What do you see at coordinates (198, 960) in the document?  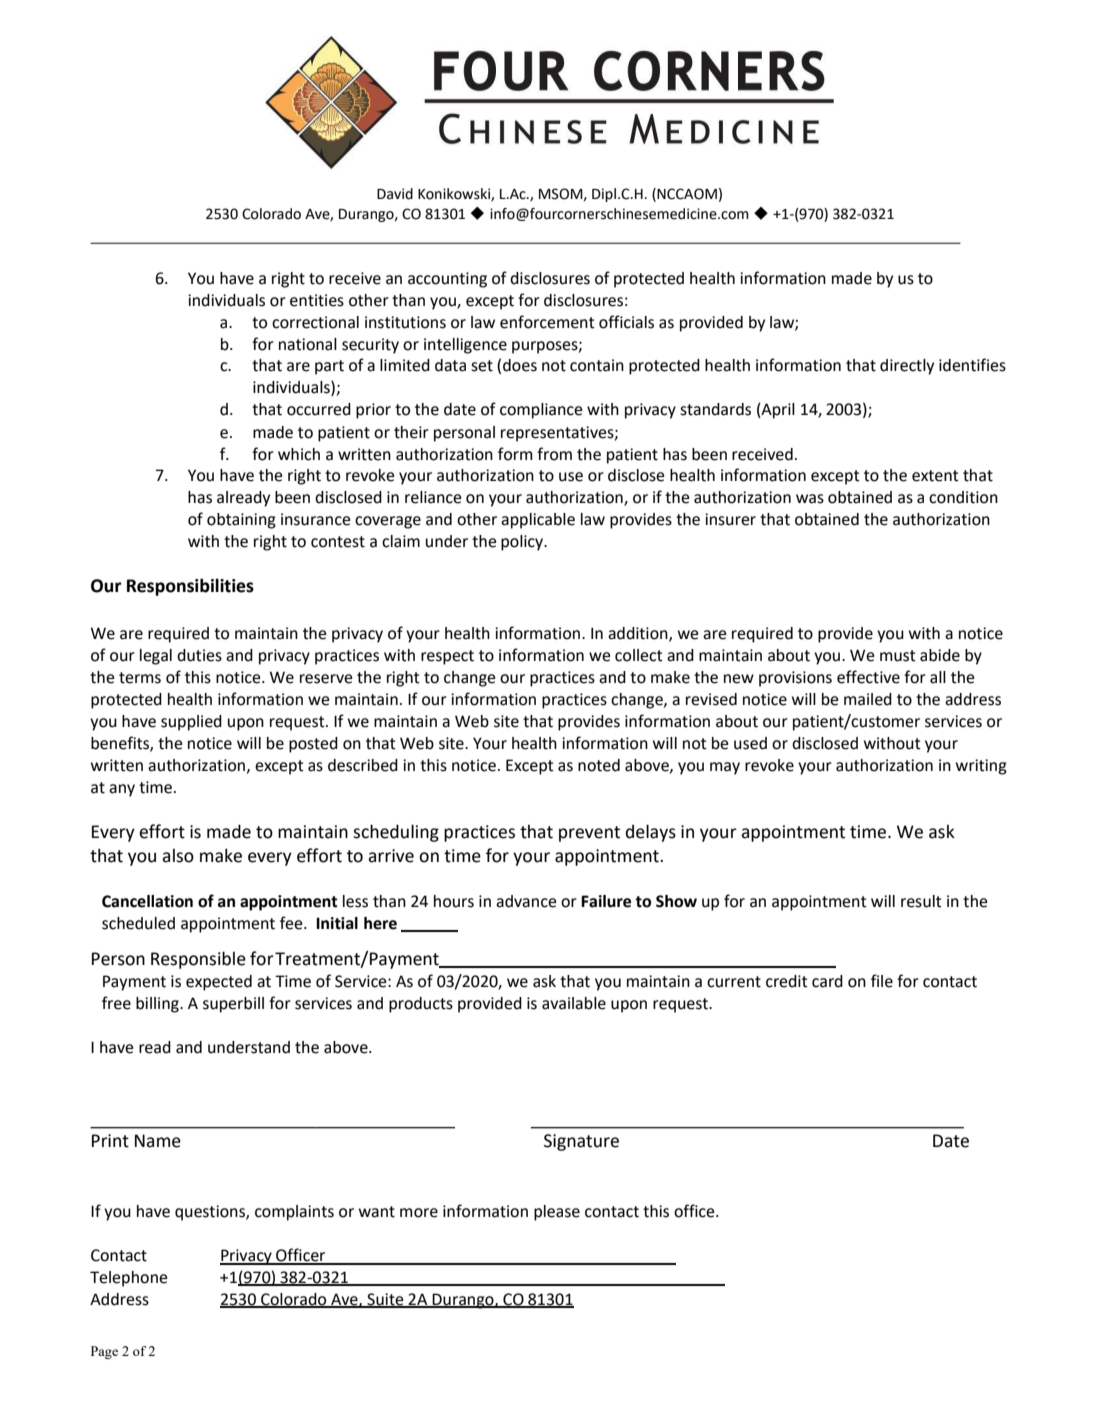 I see `Responsible` at bounding box center [198, 960].
